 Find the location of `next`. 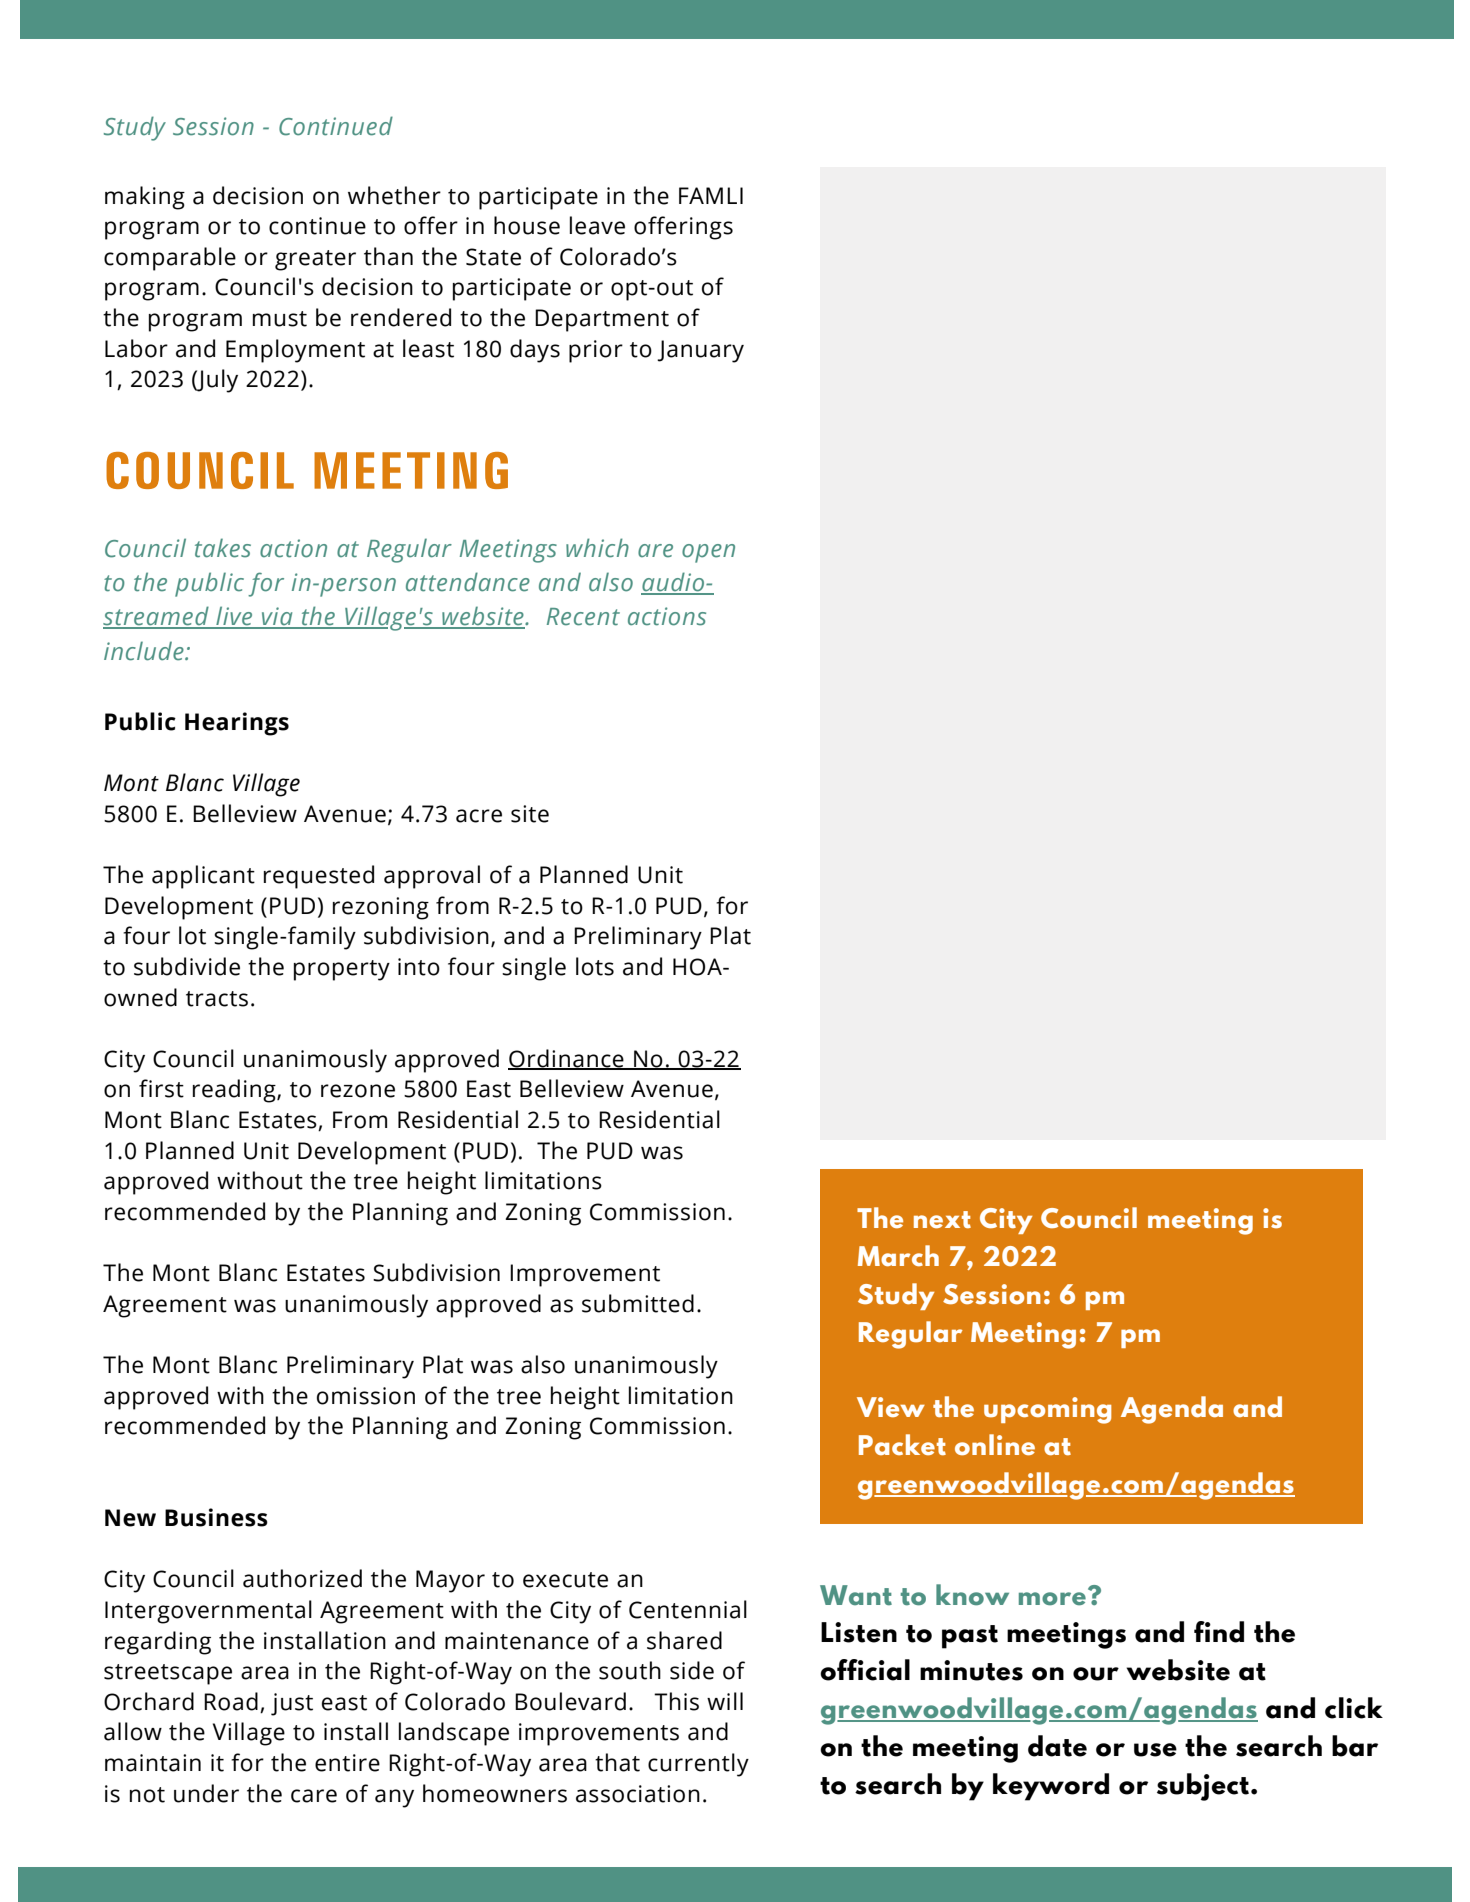

next is located at coordinates (942, 1220).
